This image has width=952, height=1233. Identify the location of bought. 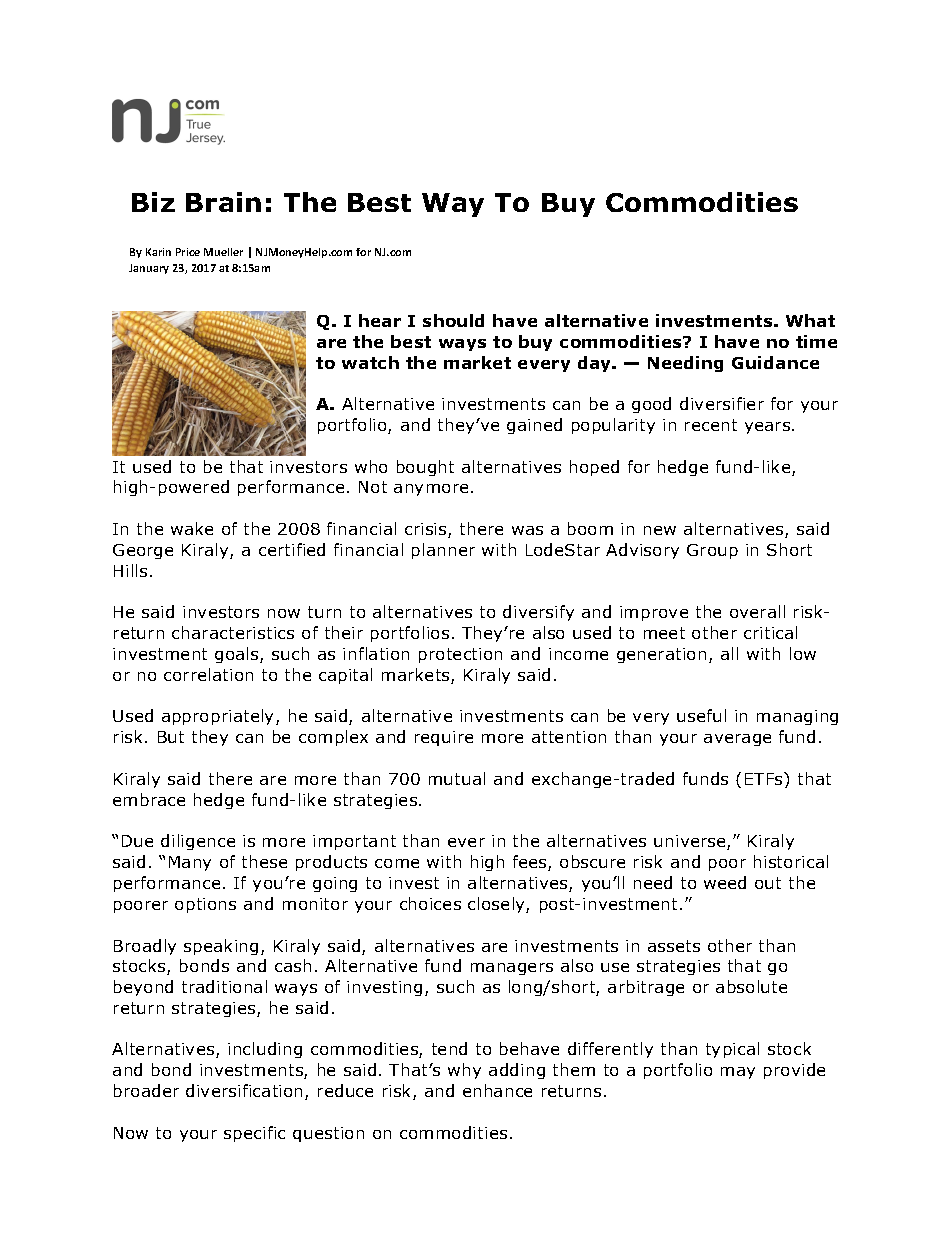
(425, 468).
